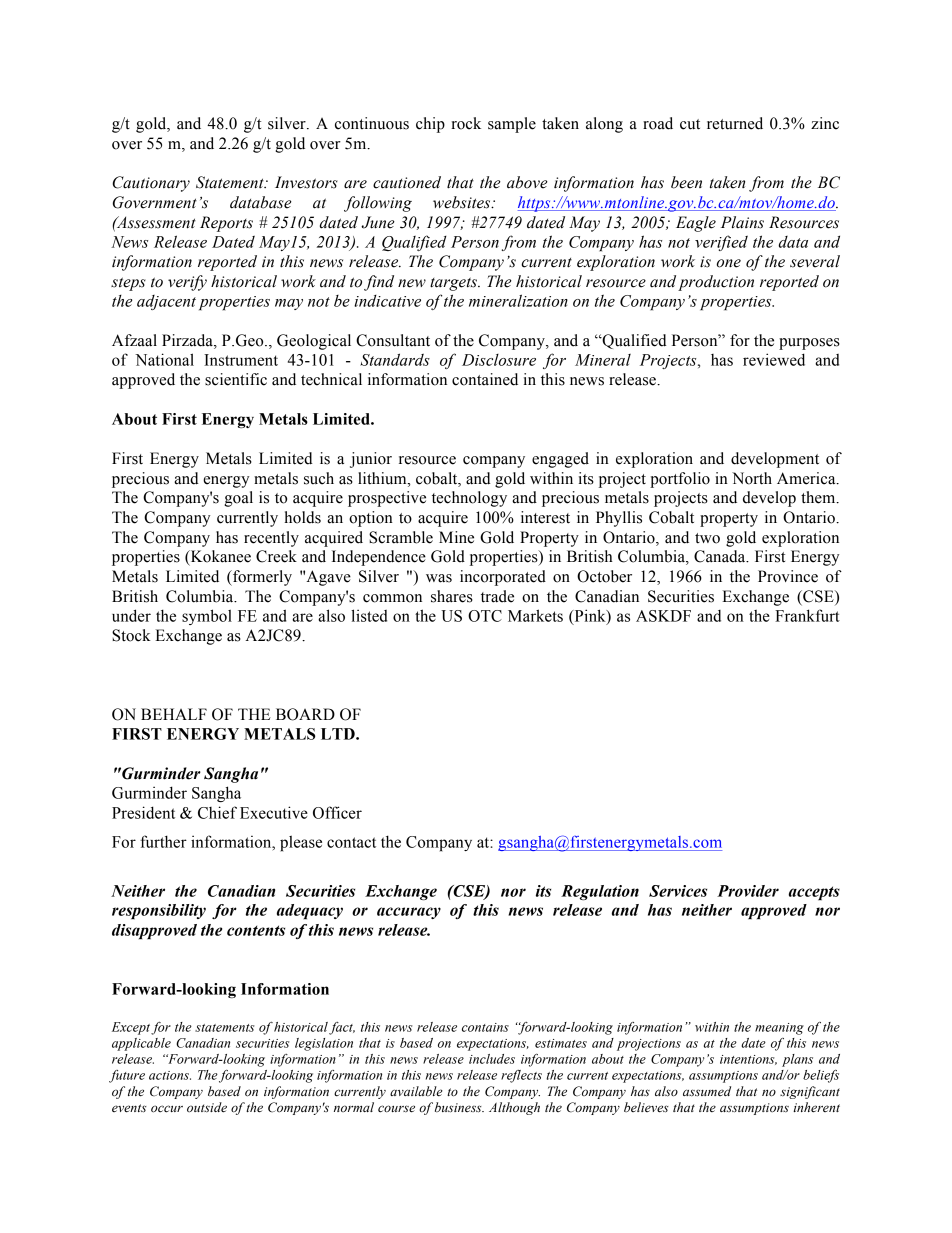  Describe the element at coordinates (238, 499) in the screenshot. I see `goal` at that location.
